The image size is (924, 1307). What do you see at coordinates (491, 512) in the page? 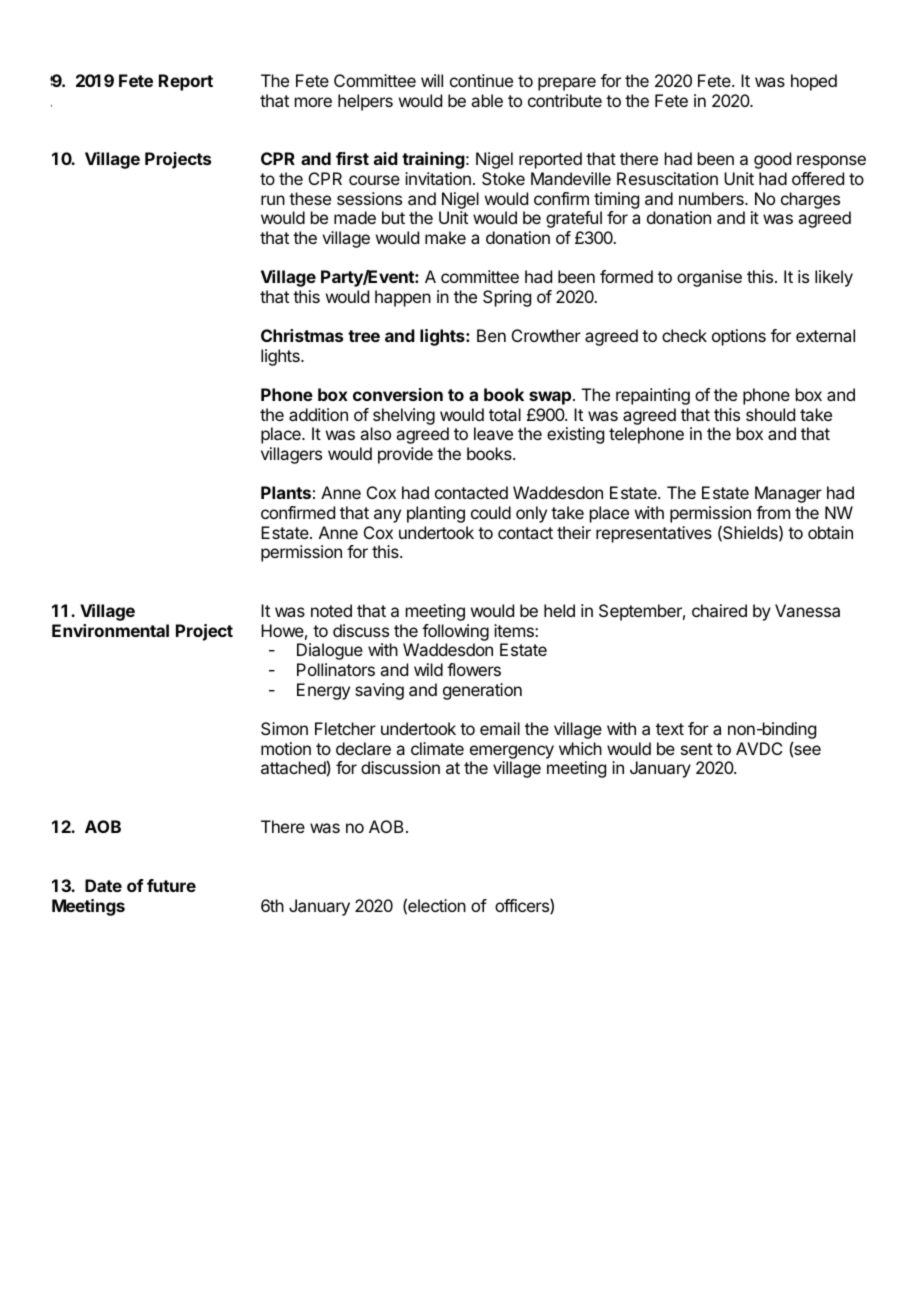
I see `could` at bounding box center [491, 512].
